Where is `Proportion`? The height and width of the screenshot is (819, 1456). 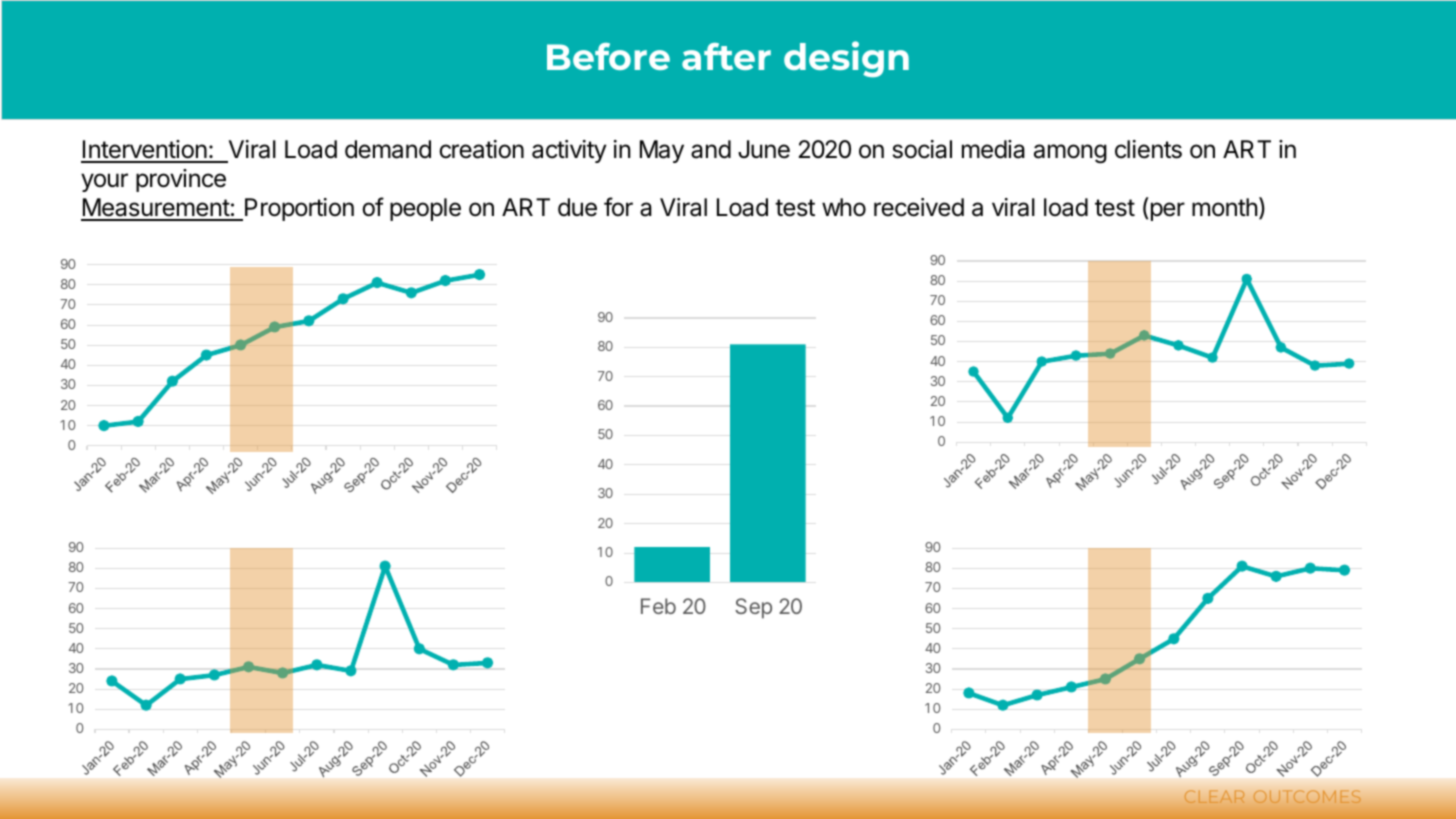 Proportion is located at coordinates (299, 209).
